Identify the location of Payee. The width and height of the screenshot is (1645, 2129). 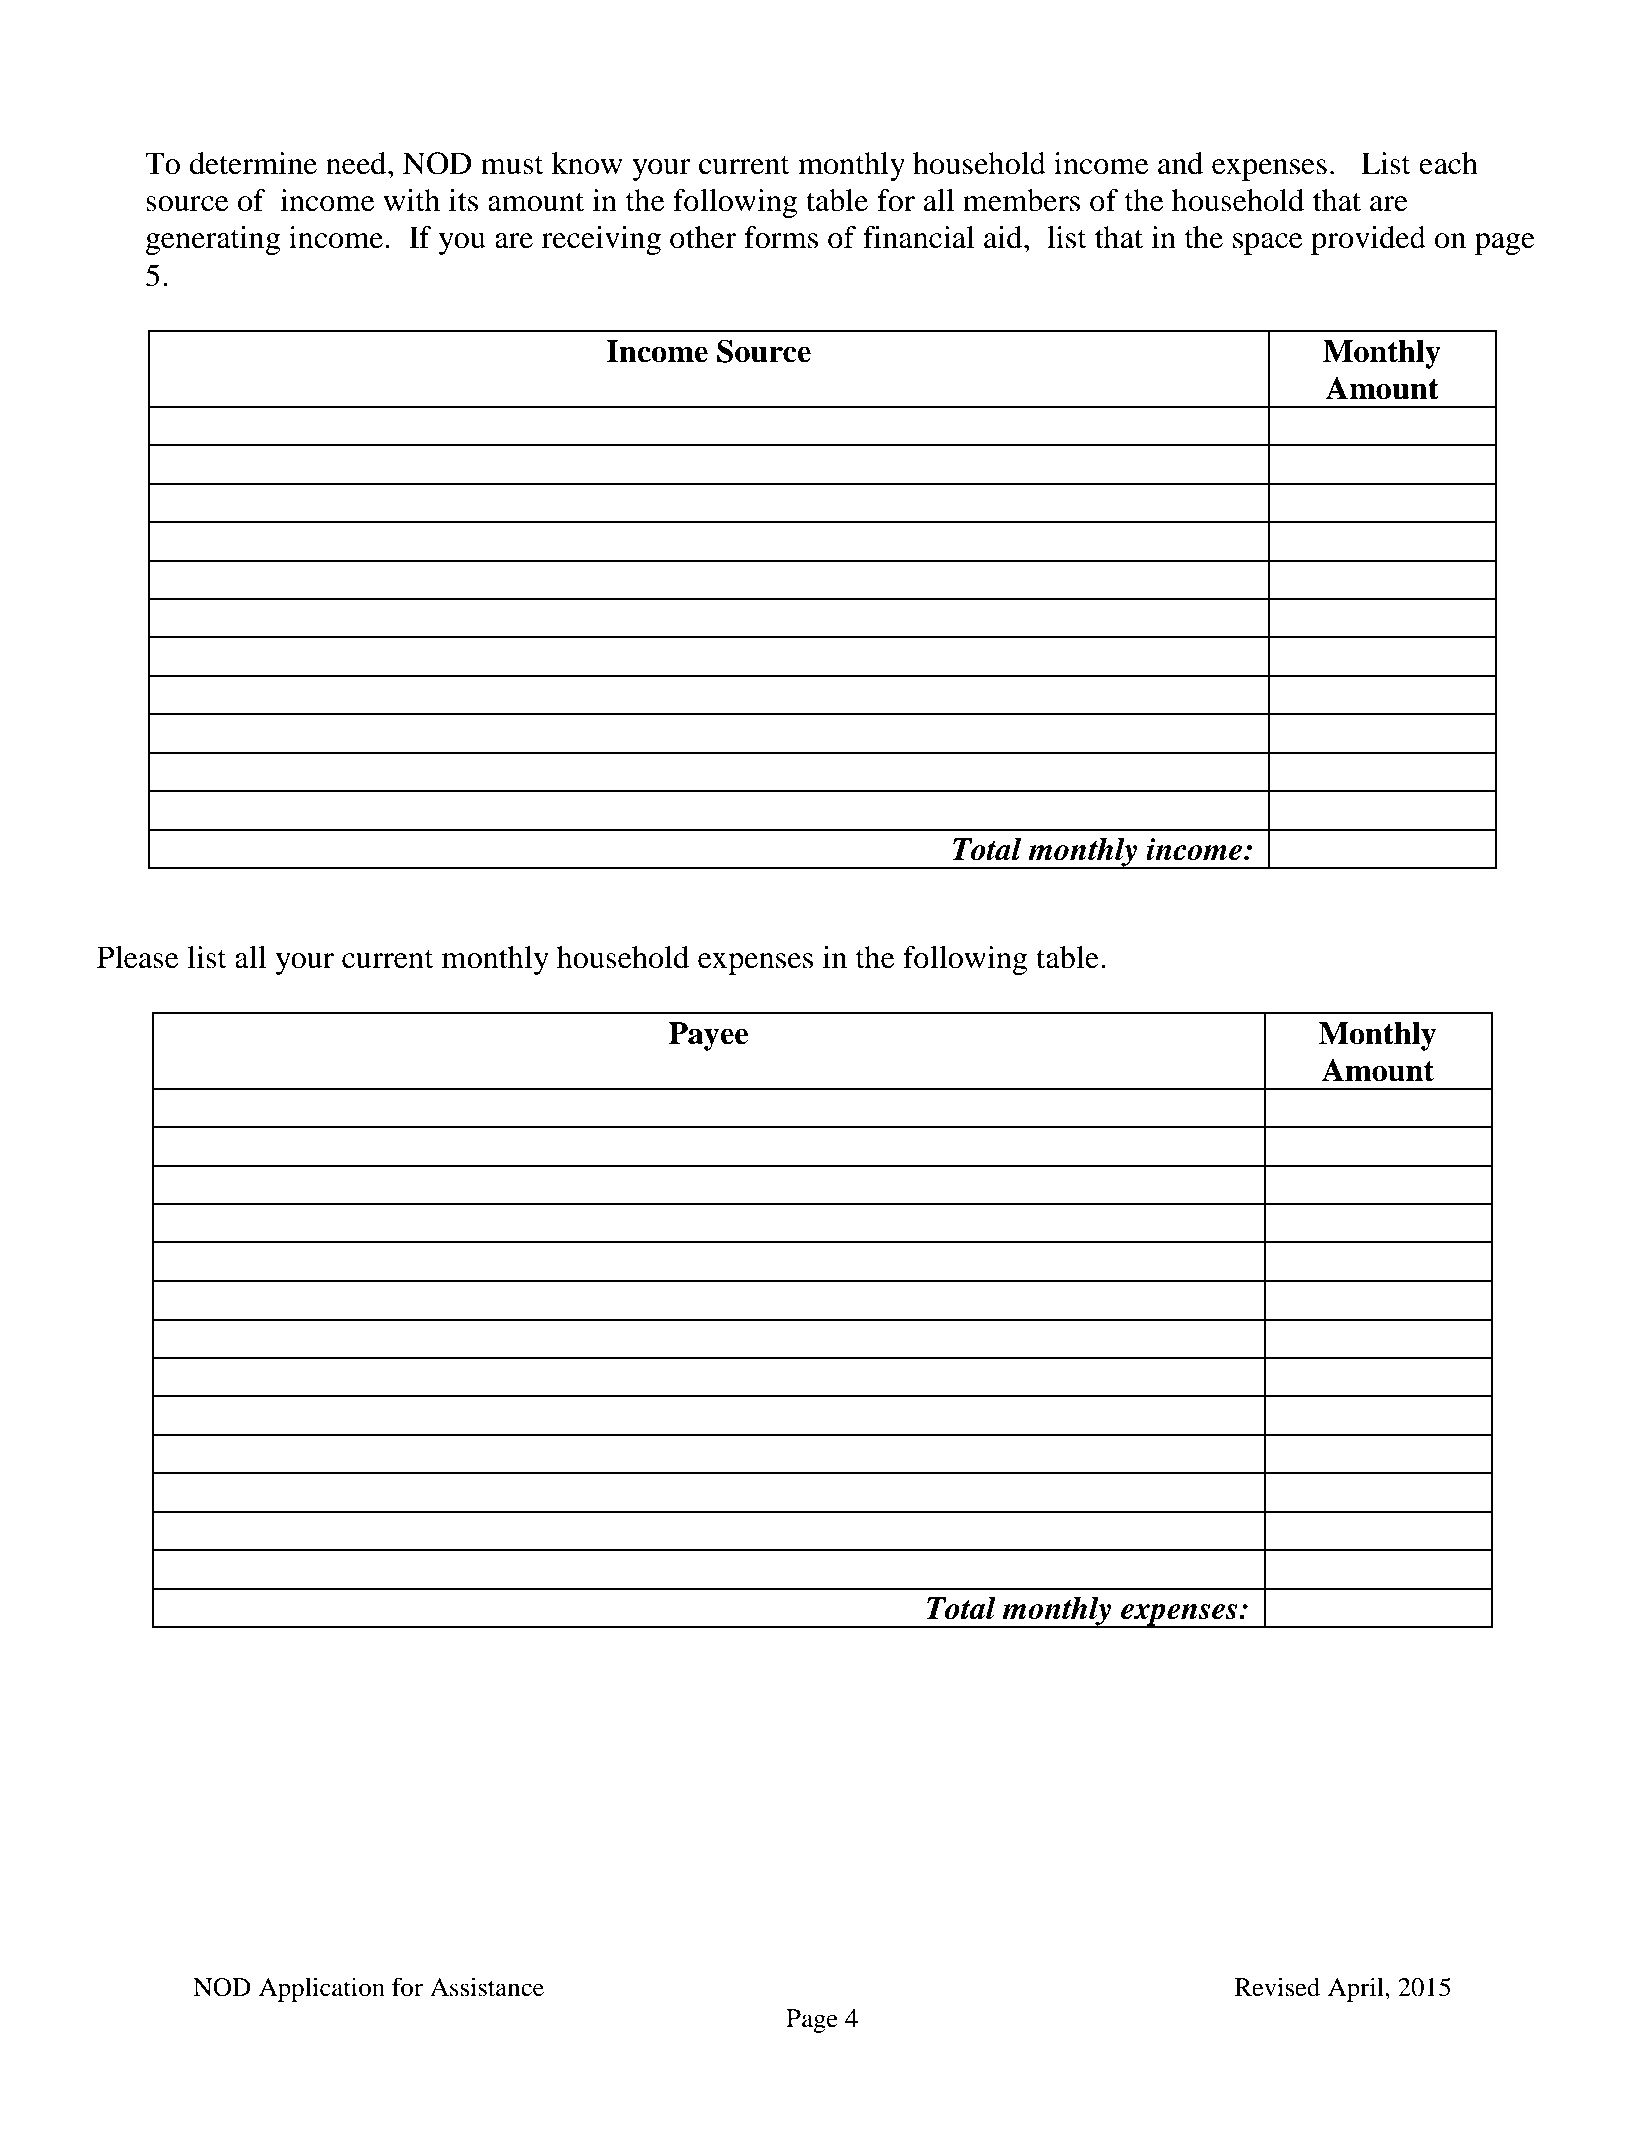
(708, 1036).
